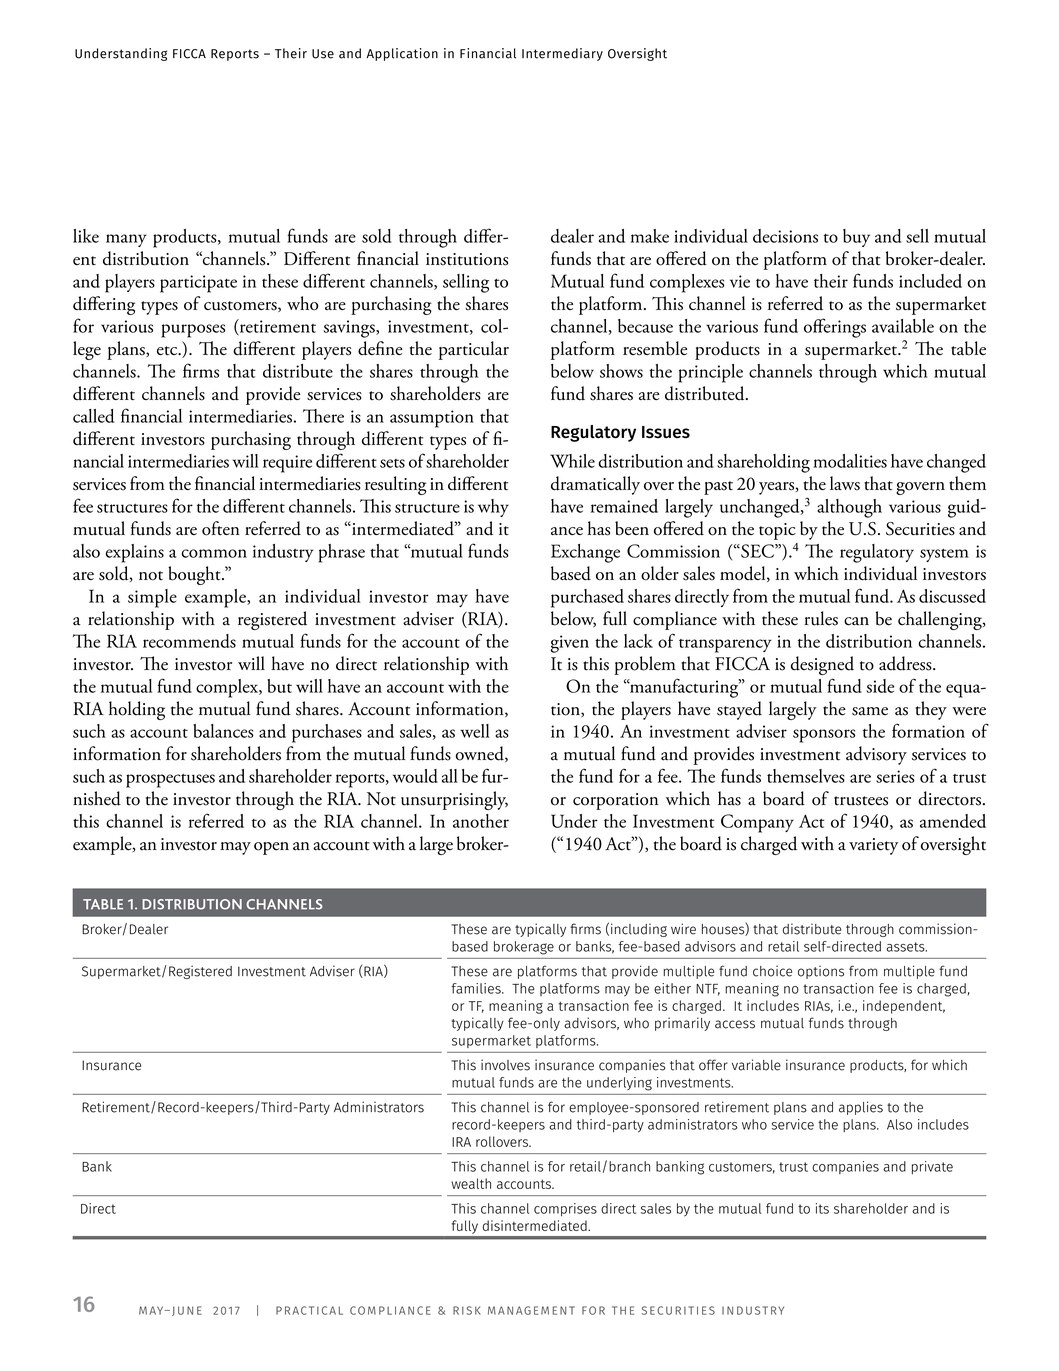  What do you see at coordinates (845, 483) in the screenshot?
I see `laws` at bounding box center [845, 483].
